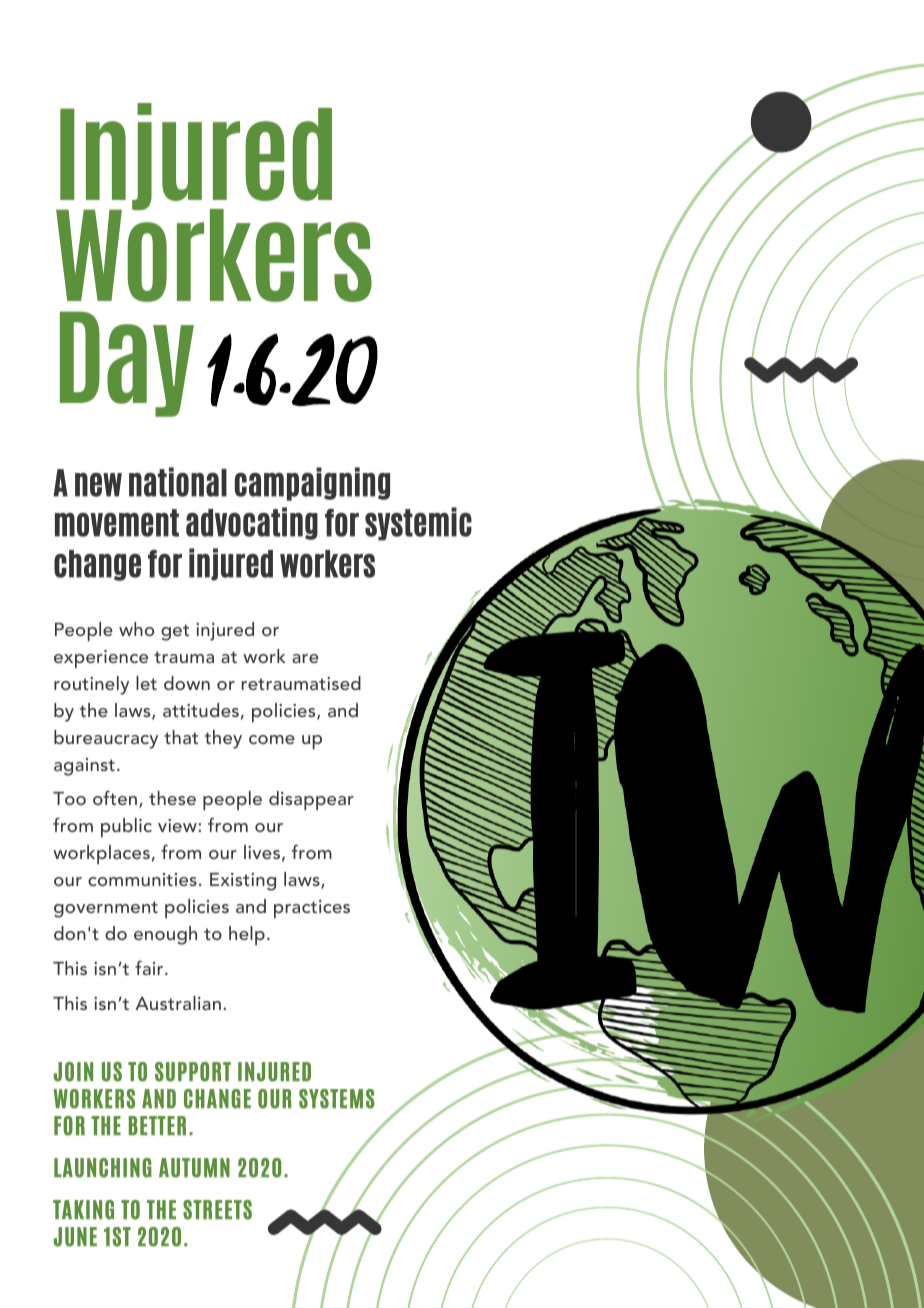 The width and height of the page is (924, 1308). What do you see at coordinates (305, 658) in the page?
I see `are` at bounding box center [305, 658].
